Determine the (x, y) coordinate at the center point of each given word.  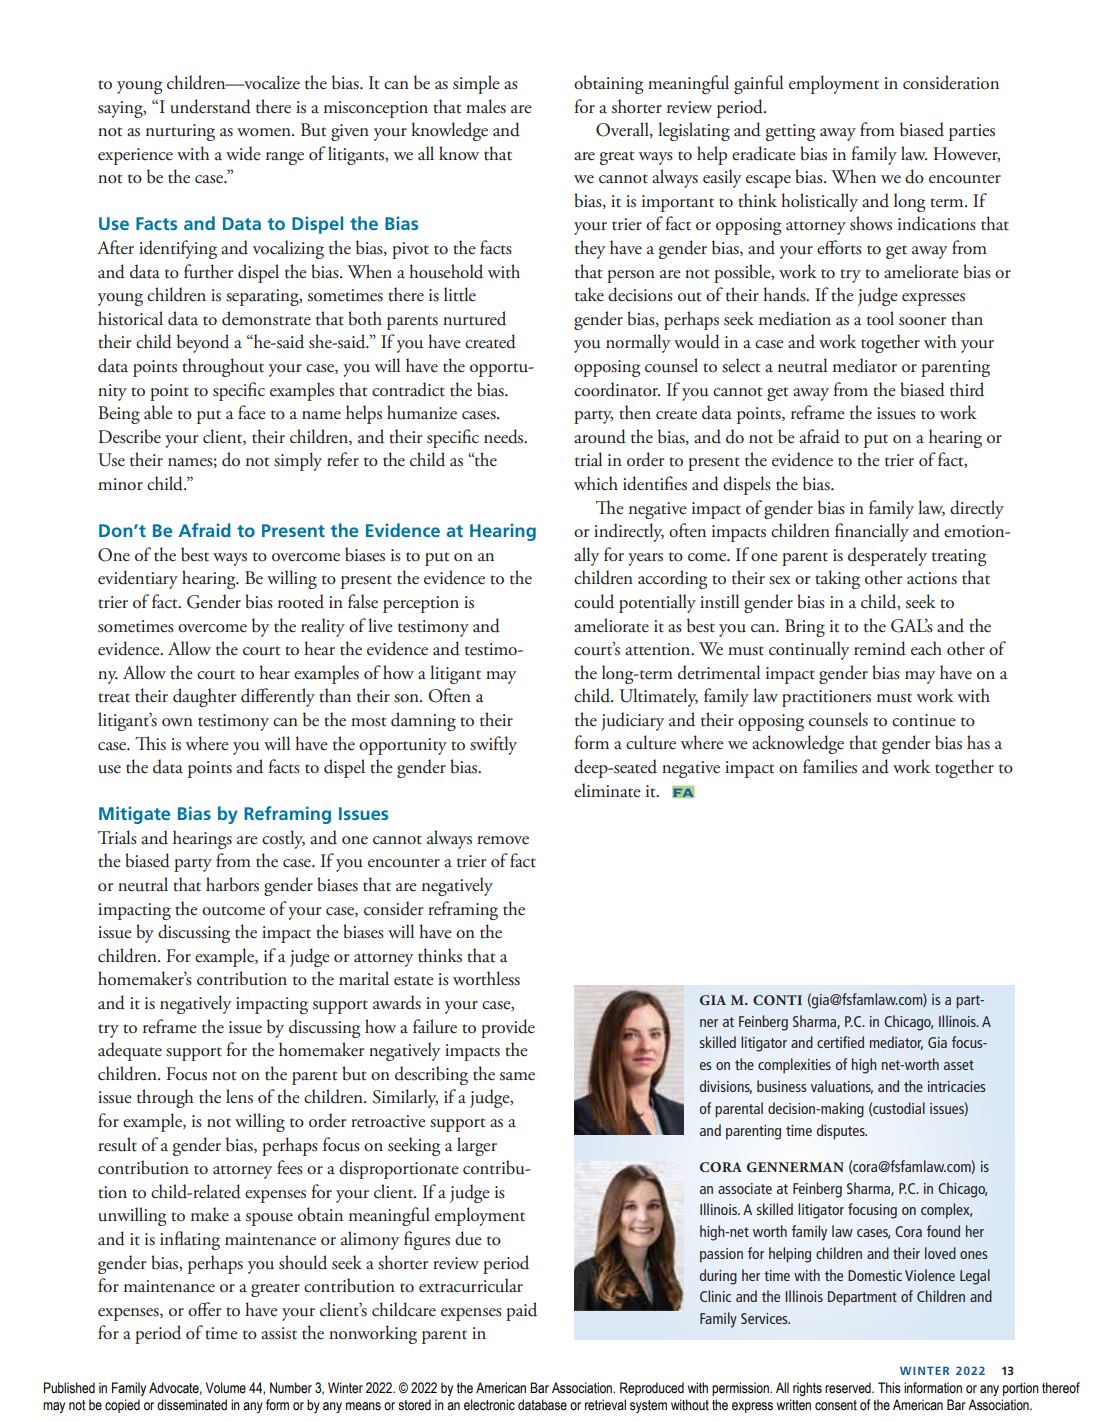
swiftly (493, 745)
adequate (130, 1051)
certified (840, 1042)
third (967, 389)
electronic (489, 1405)
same (517, 1076)
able (158, 412)
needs (505, 436)
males (486, 106)
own (177, 722)
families (830, 766)
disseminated (192, 1405)
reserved (849, 1388)
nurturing (180, 132)
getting (791, 132)
